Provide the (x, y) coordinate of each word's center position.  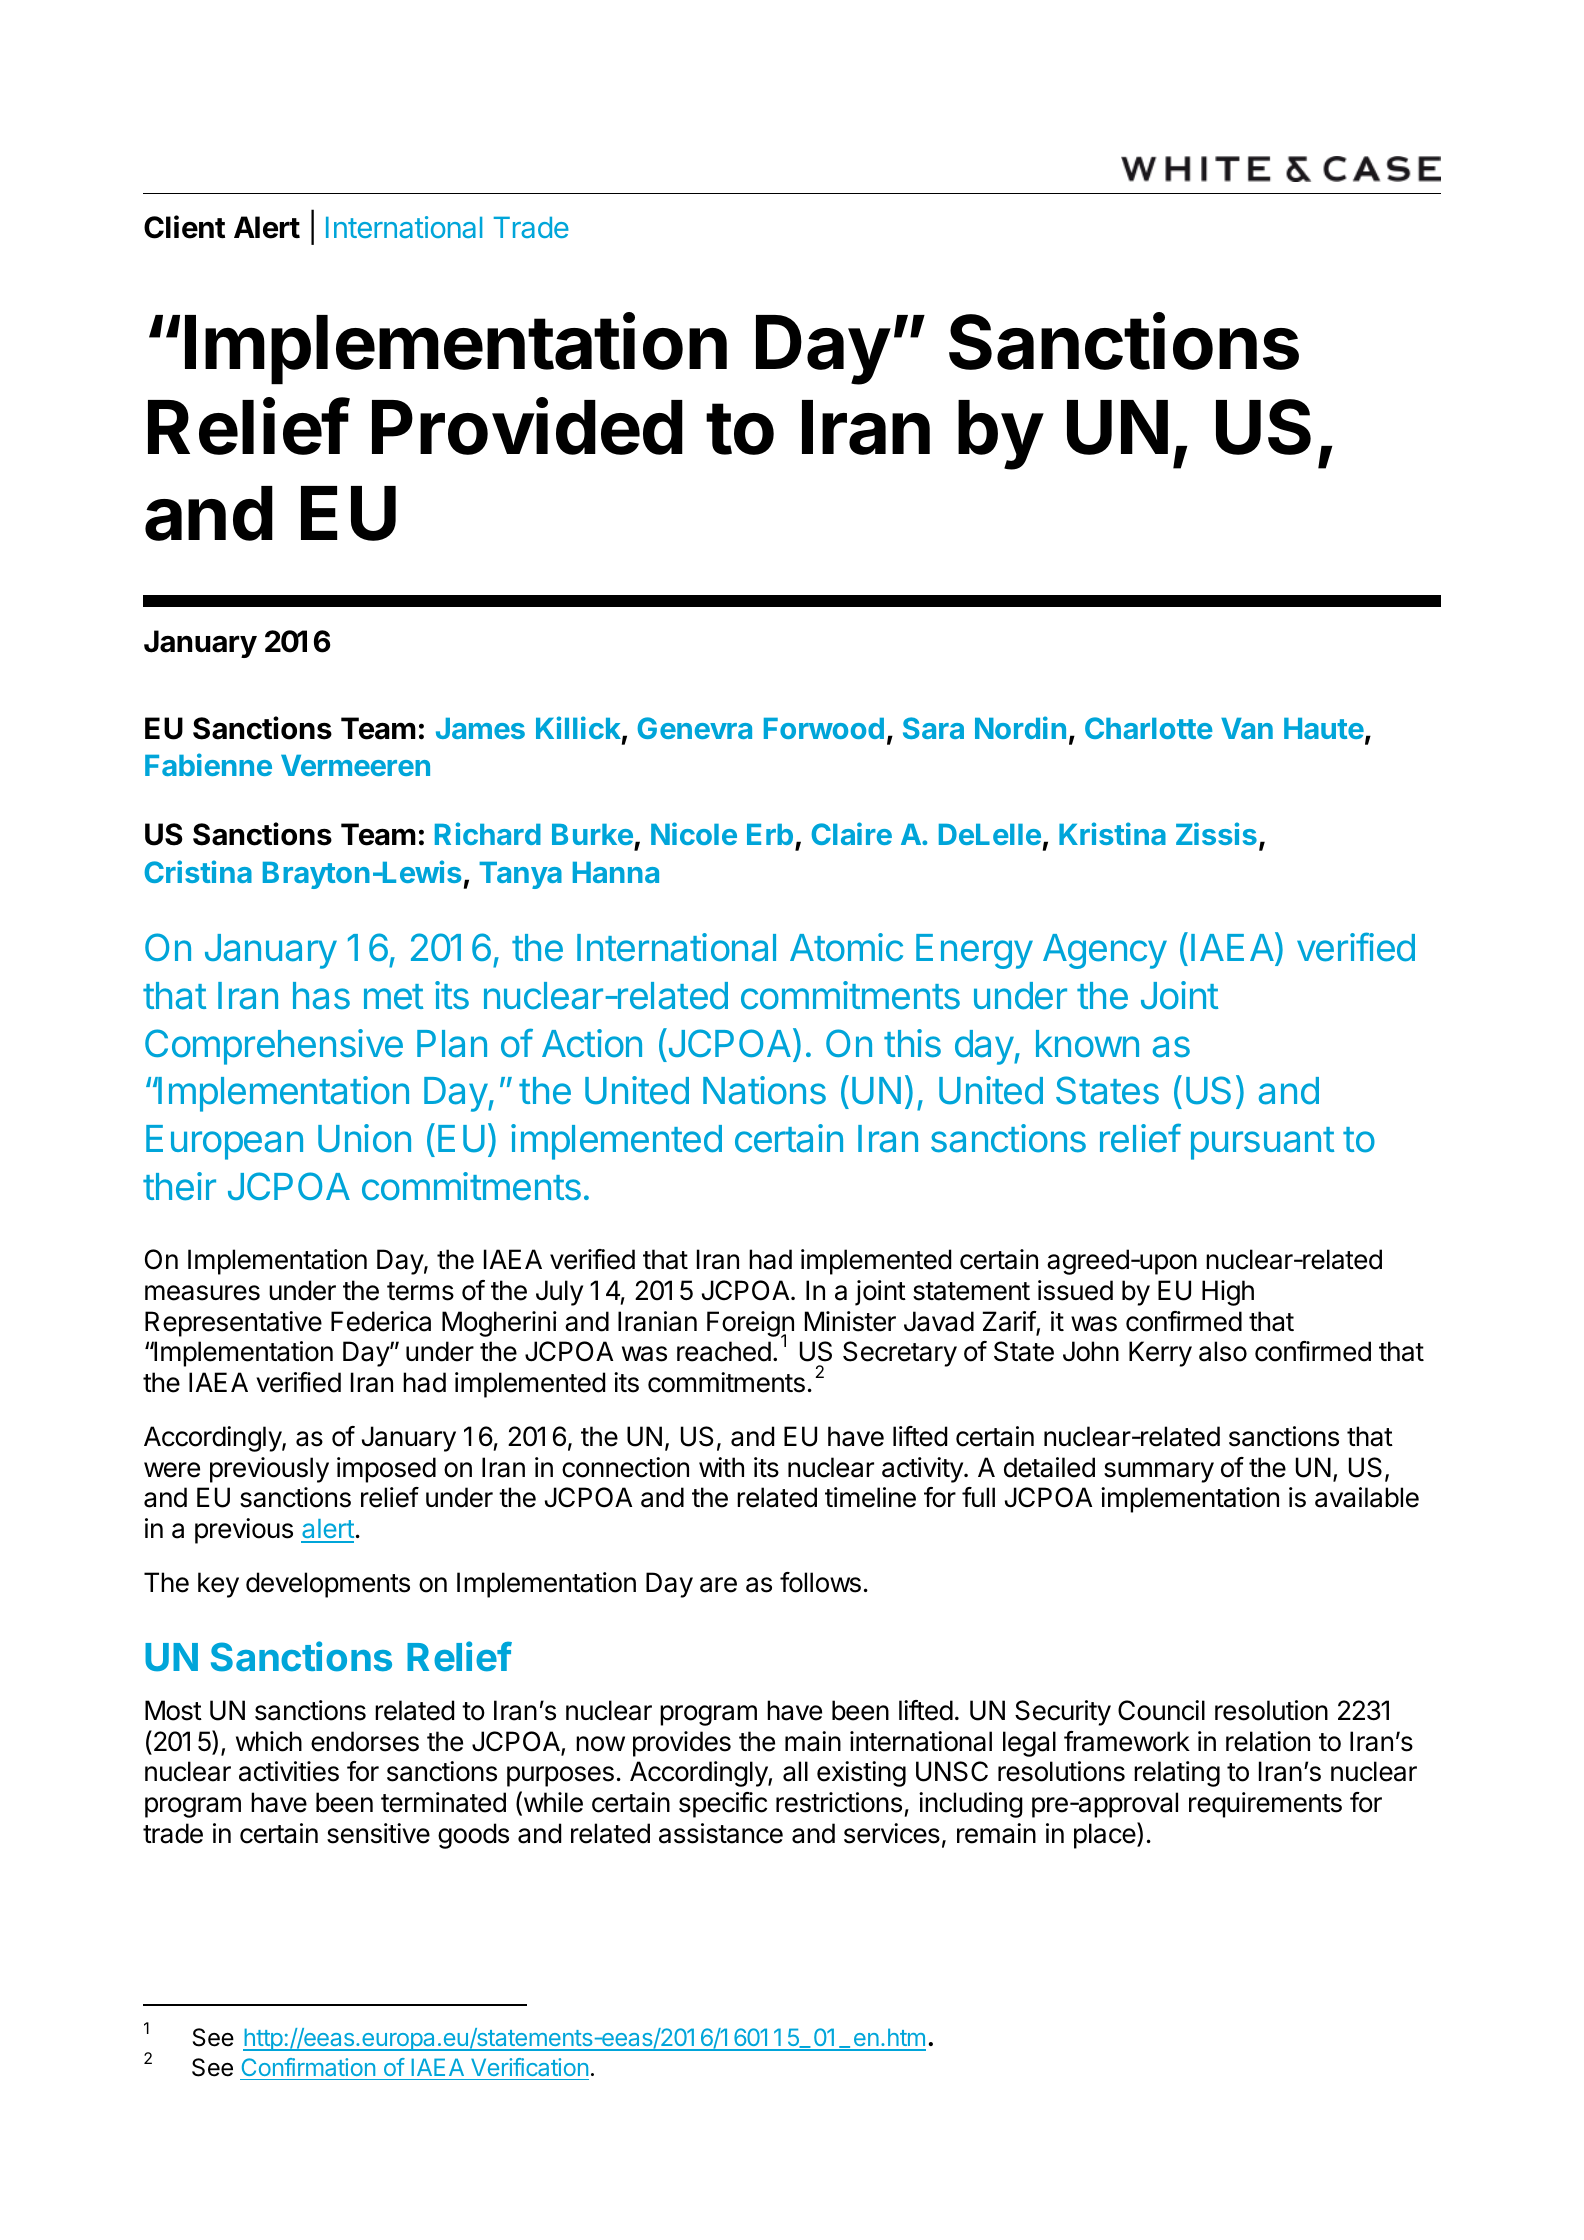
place (1105, 1836)
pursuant (1262, 1143)
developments (328, 1585)
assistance (721, 1833)
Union (364, 1138)
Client (184, 227)
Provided (527, 427)
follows (820, 1582)
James (480, 728)
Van (1247, 728)
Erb (770, 834)
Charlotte (1149, 728)
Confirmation (308, 2067)
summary (1159, 1472)
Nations (764, 1090)
